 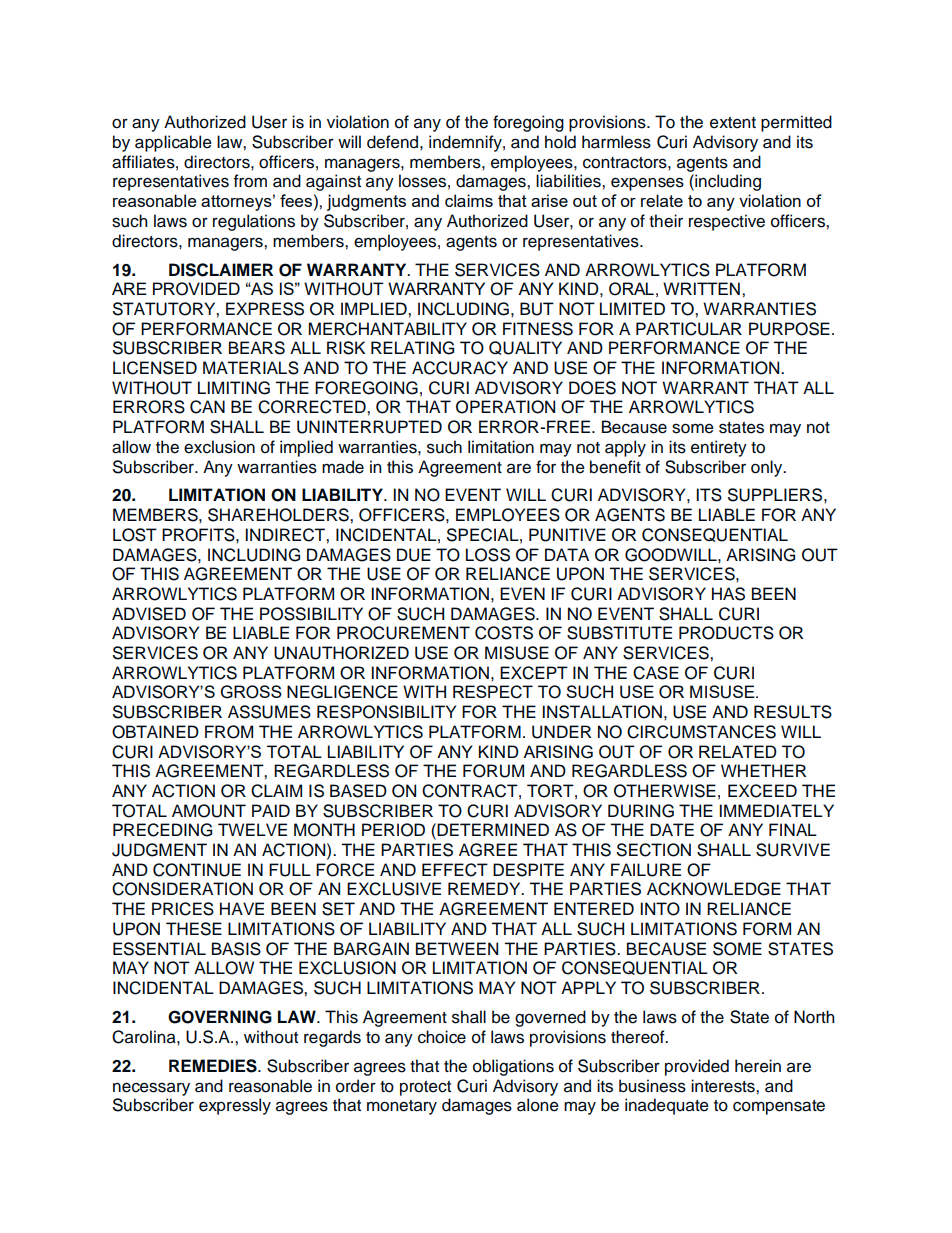 I want to click on arise, so click(x=549, y=200).
